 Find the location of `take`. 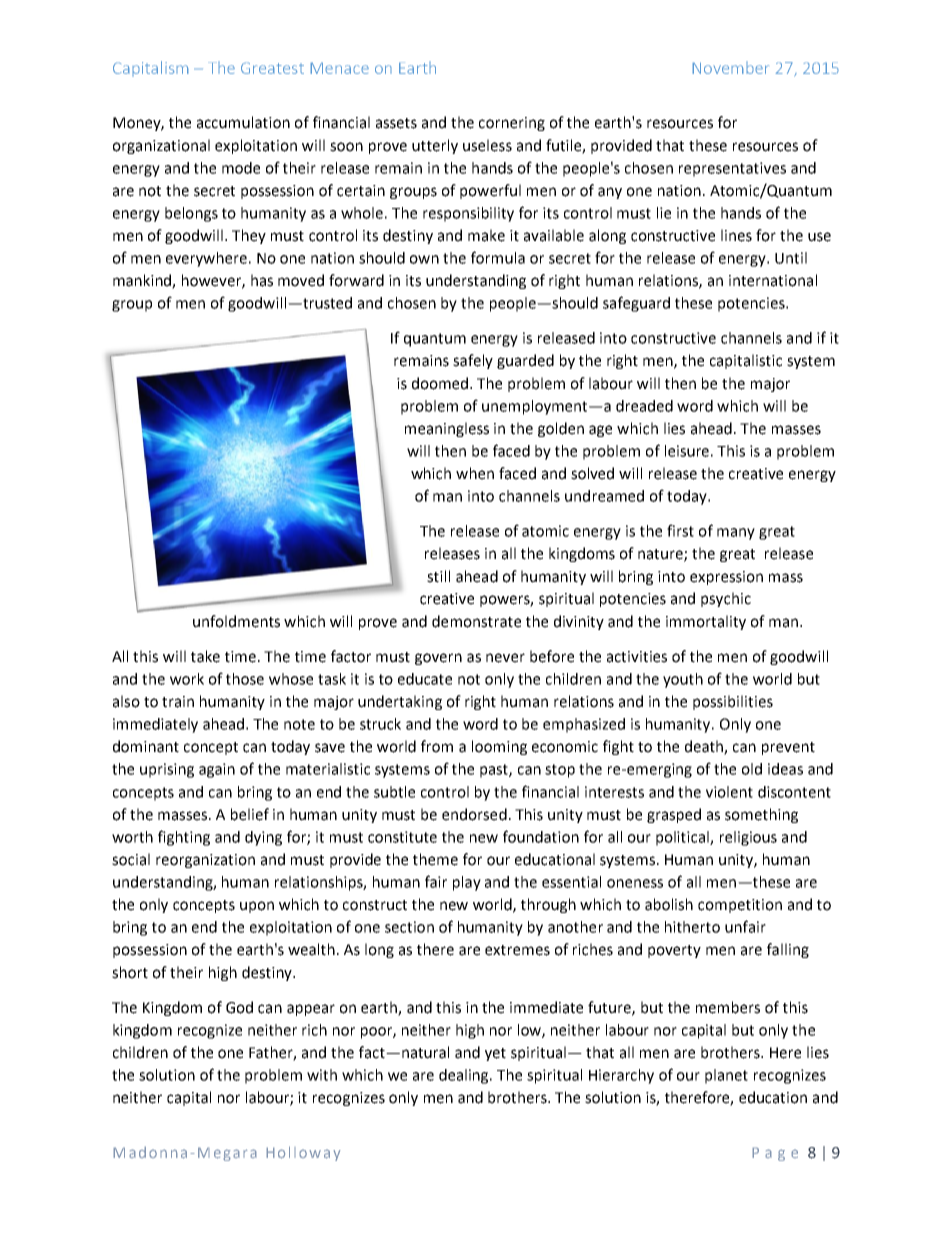

take is located at coordinates (205, 656).
